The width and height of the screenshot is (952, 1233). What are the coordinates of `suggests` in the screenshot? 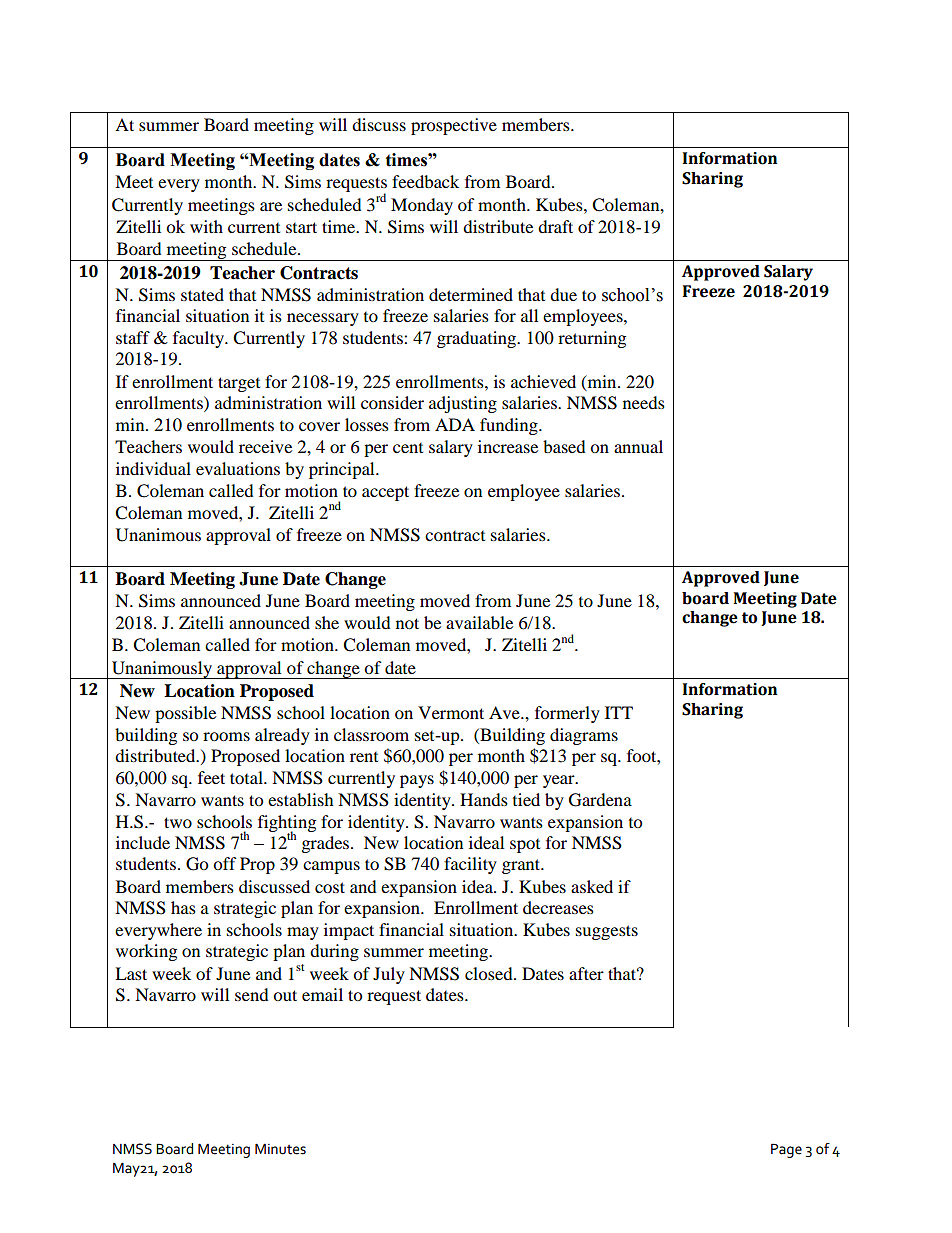 It's located at (607, 932).
